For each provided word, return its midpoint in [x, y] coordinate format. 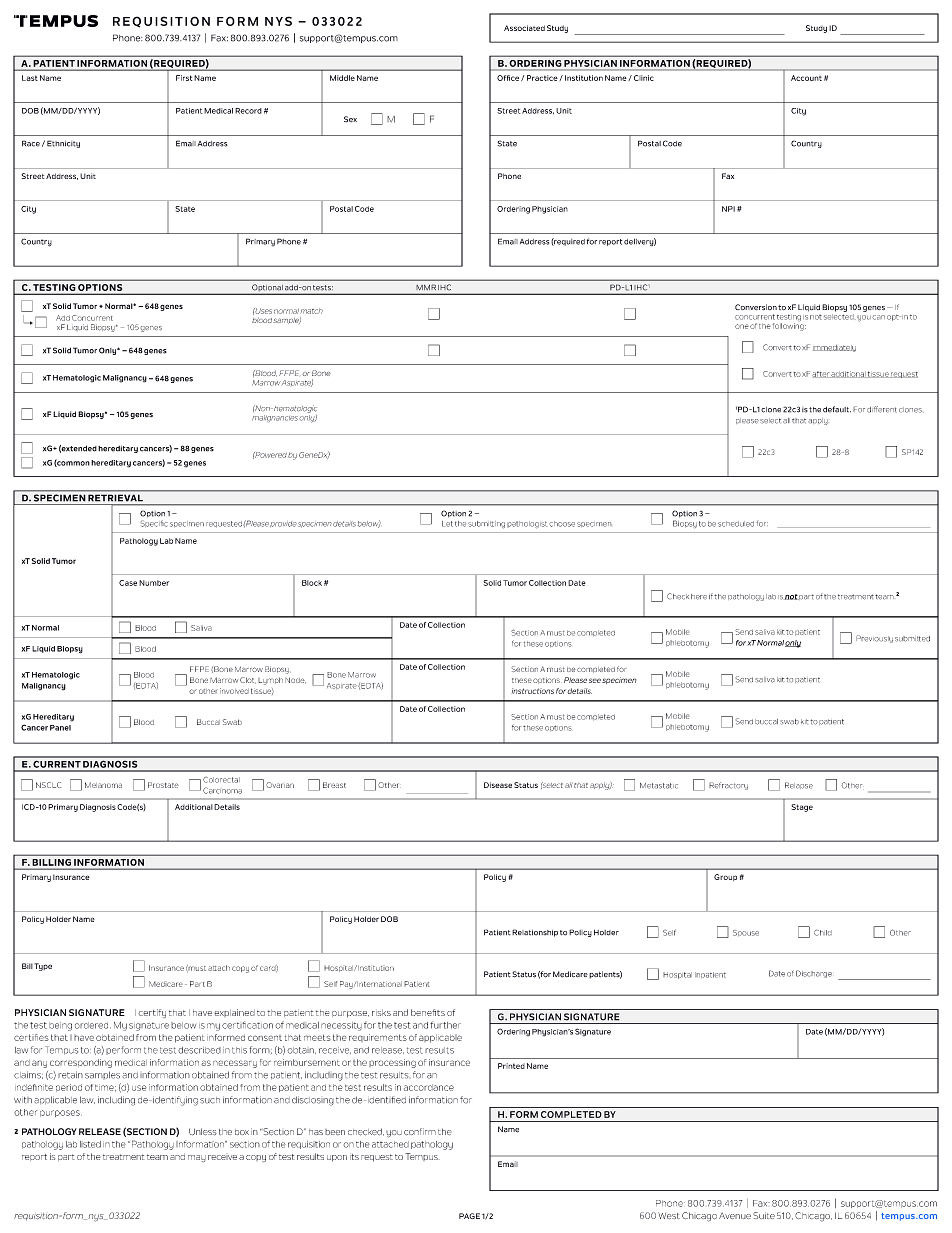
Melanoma [103, 785]
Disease [498, 785]
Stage [802, 808]
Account [806, 78]
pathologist [527, 524]
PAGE [469, 1216]
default [837, 409]
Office [508, 78]
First [184, 78]
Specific [154, 523]
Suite [764, 1215]
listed [90, 1144]
